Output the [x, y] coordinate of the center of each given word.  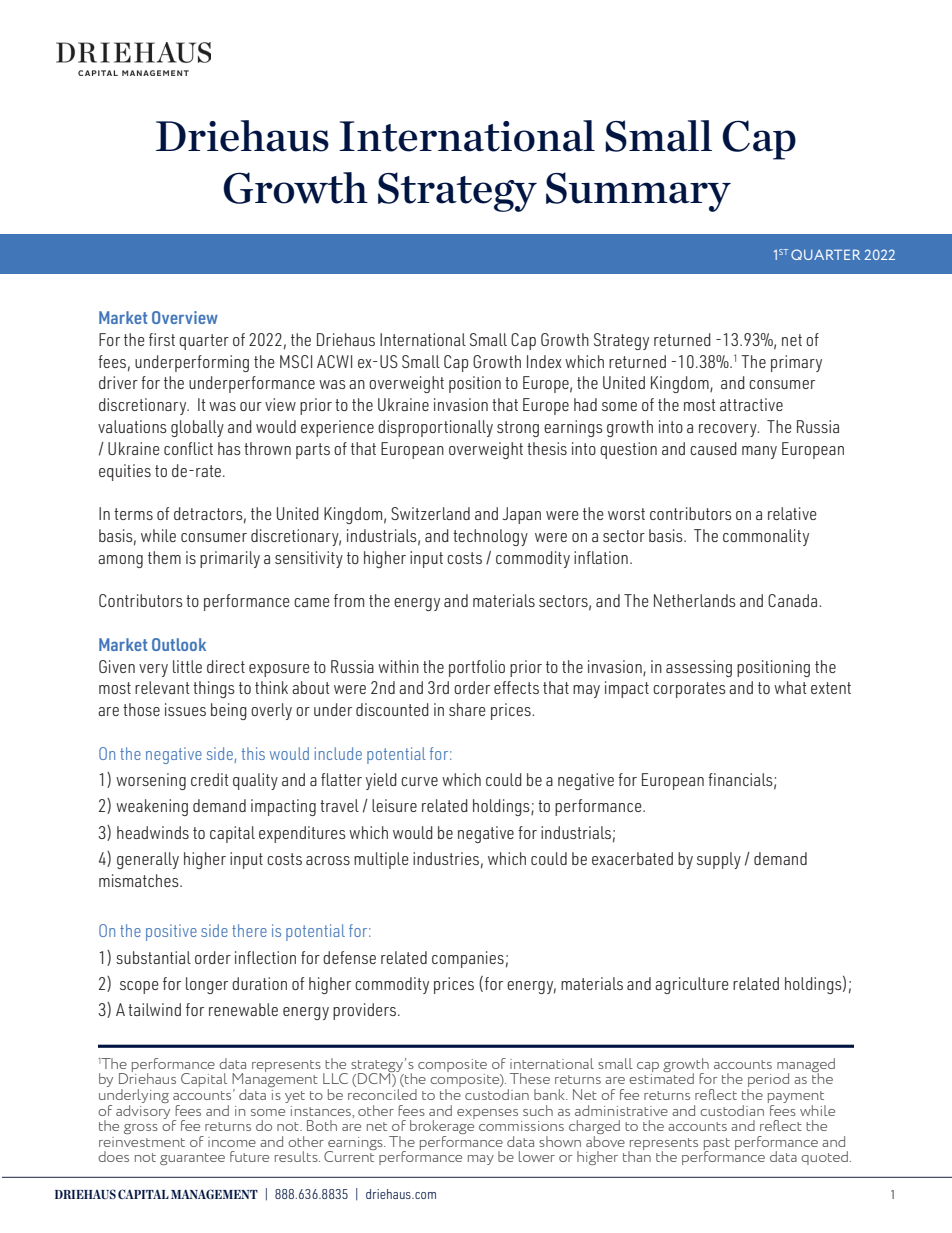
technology [490, 537]
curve [419, 781]
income [232, 1142]
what [790, 687]
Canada [794, 600]
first [162, 339]
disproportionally [435, 428]
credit [210, 779]
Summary [638, 192]
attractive [751, 404]
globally [197, 428]
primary [796, 363]
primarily [230, 559]
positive [171, 932]
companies [468, 959]
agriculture [692, 985]
